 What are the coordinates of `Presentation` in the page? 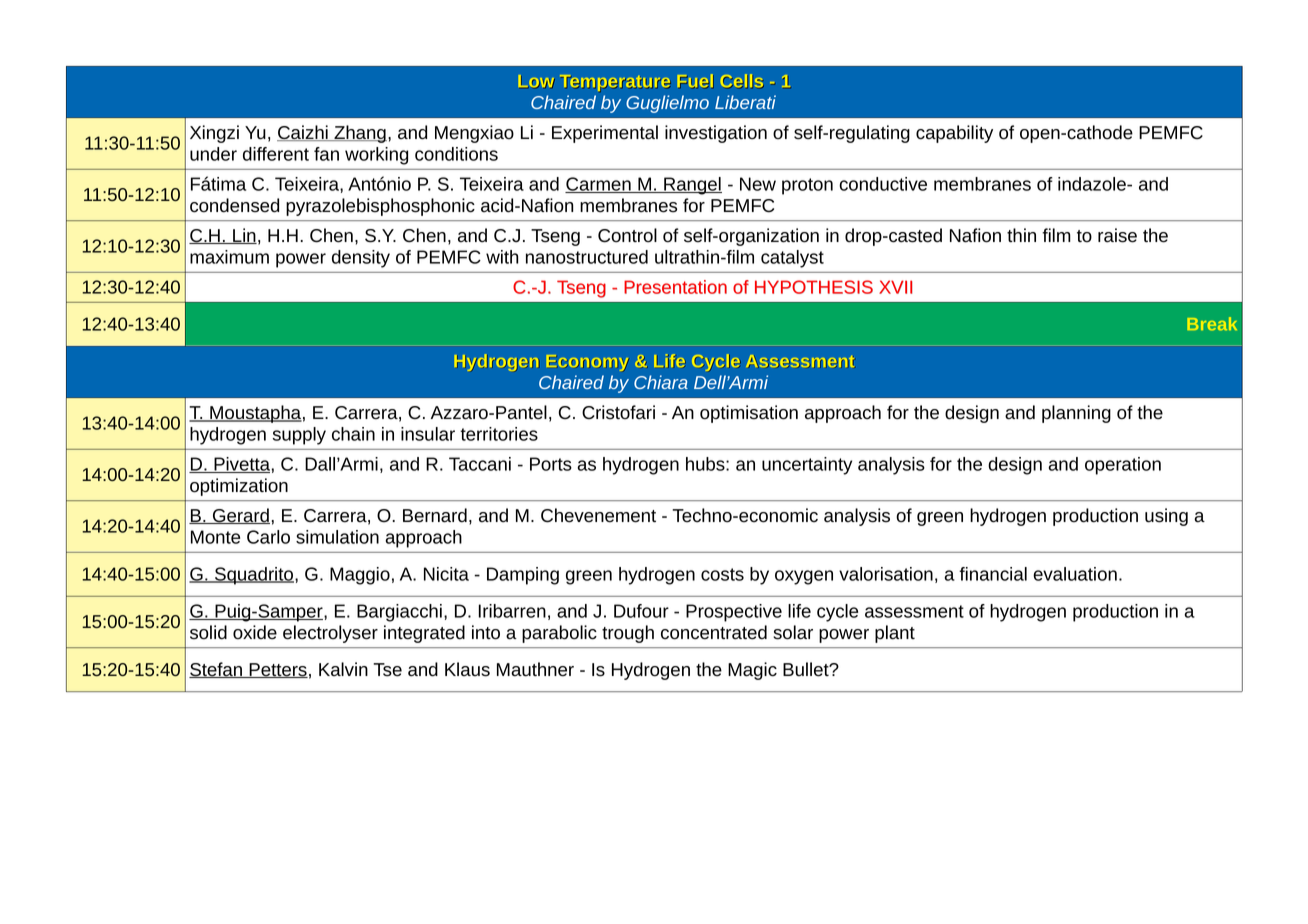 It's located at (675, 287).
